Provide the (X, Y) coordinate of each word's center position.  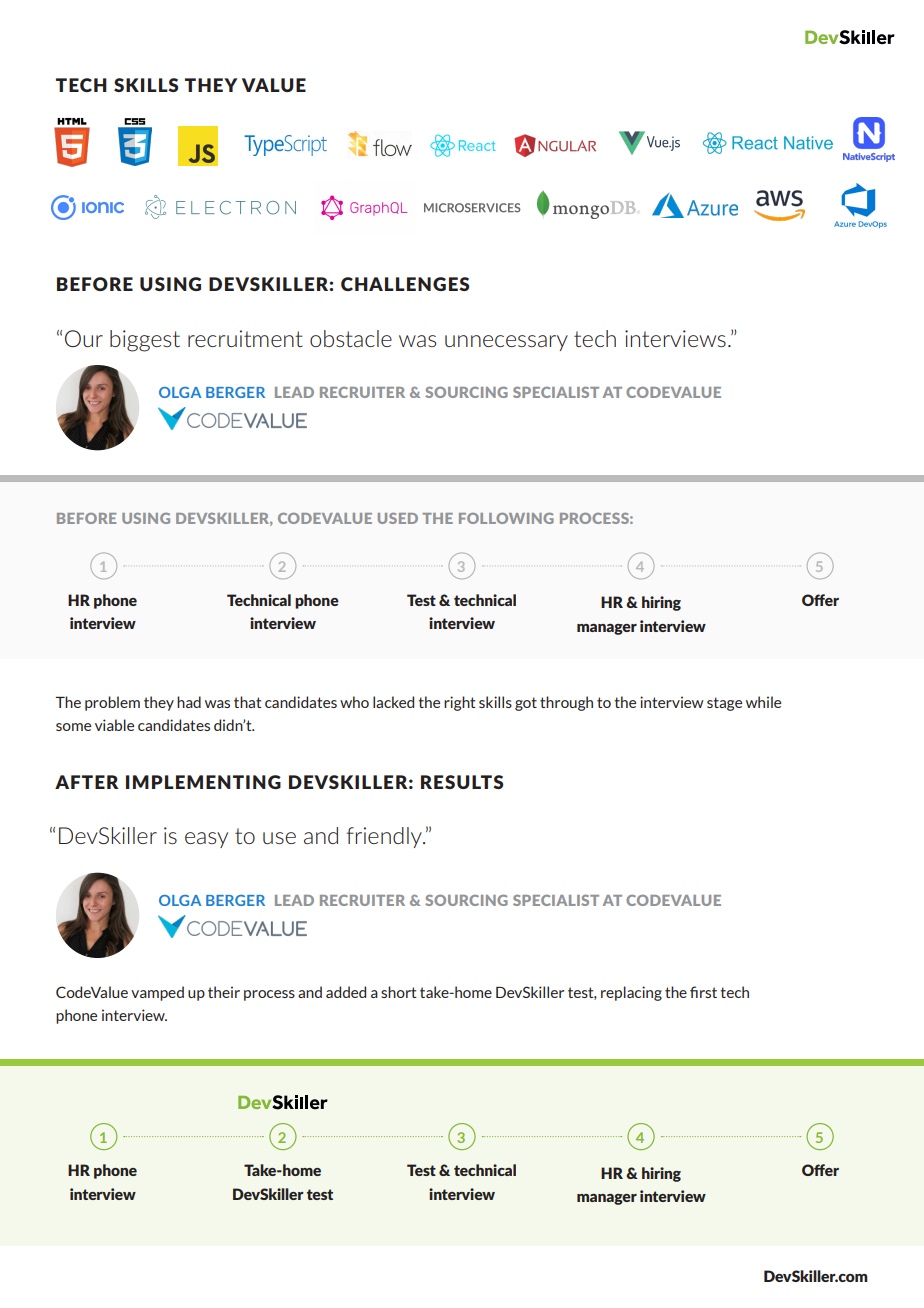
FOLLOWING (506, 518)
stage (724, 704)
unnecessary (506, 343)
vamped (157, 993)
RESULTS (462, 782)
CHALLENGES (405, 284)
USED (398, 518)
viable (114, 725)
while (763, 702)
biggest (145, 341)
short (398, 992)
